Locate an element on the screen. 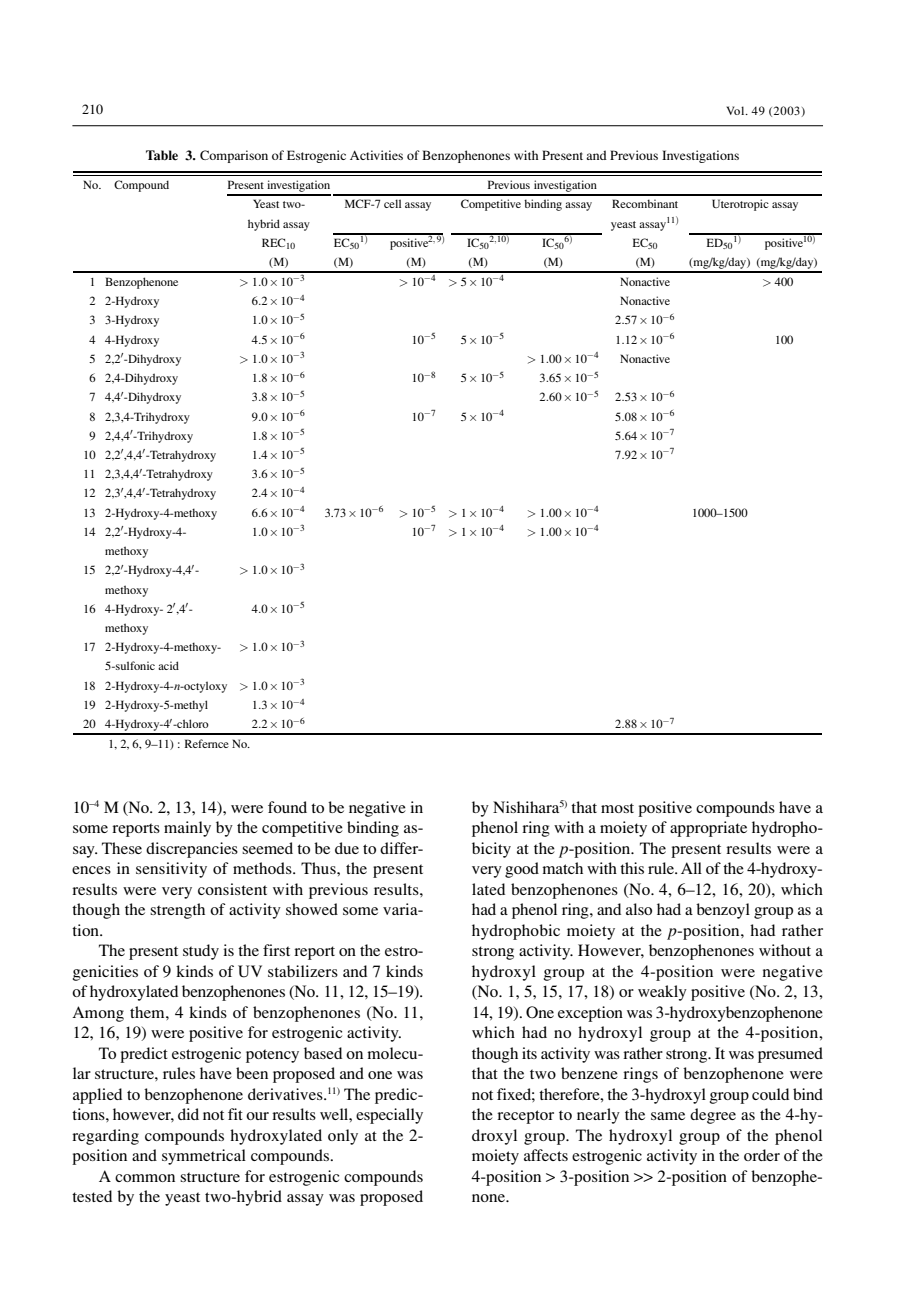  found is located at coordinates (287, 807).
